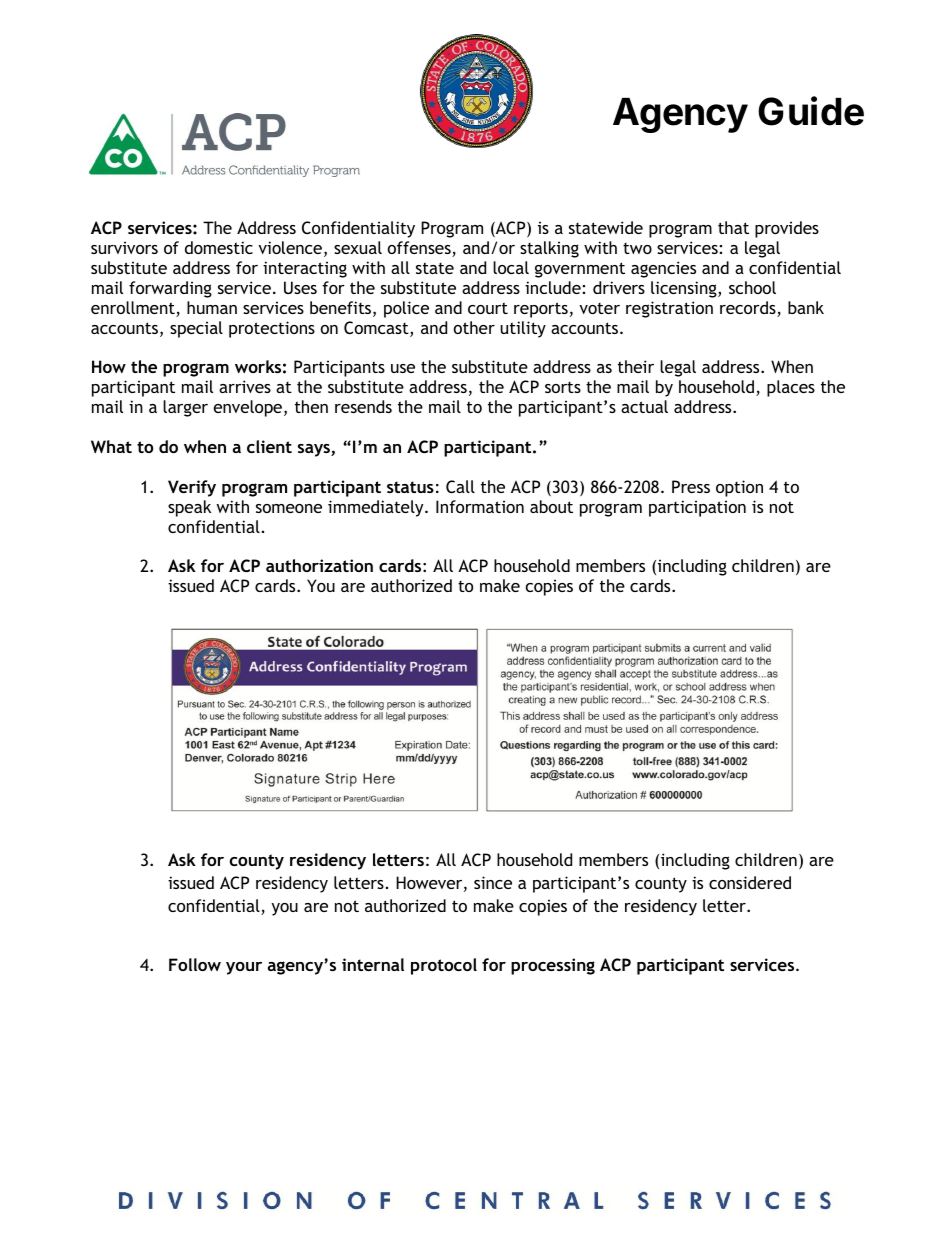 The width and height of the document is (952, 1233). Describe the element at coordinates (319, 565) in the document. I see `authorization` at that location.
